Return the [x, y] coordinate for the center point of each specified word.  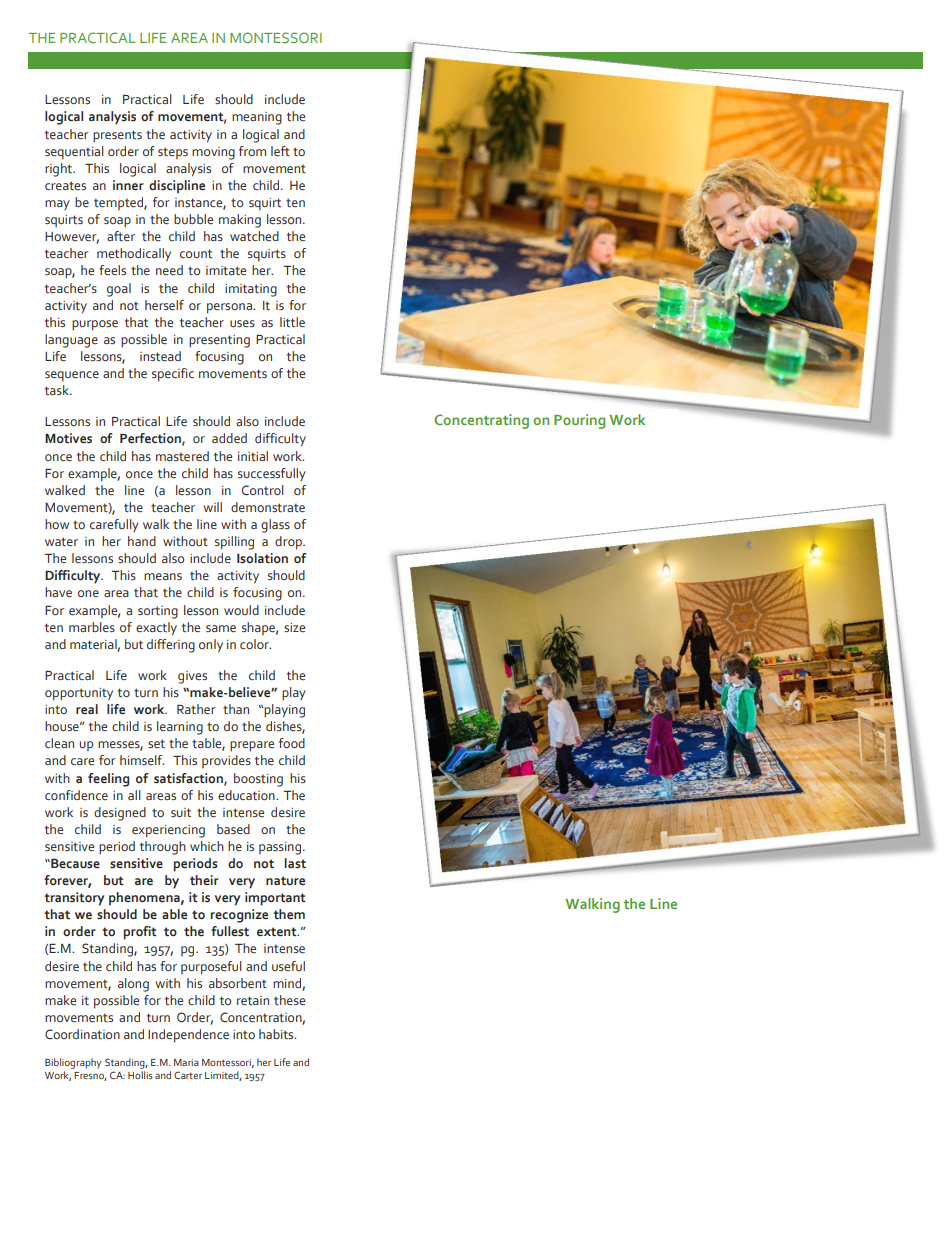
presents [117, 136]
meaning [257, 118]
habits [277, 1034]
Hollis [140, 1075]
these [289, 1000]
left [280, 151]
